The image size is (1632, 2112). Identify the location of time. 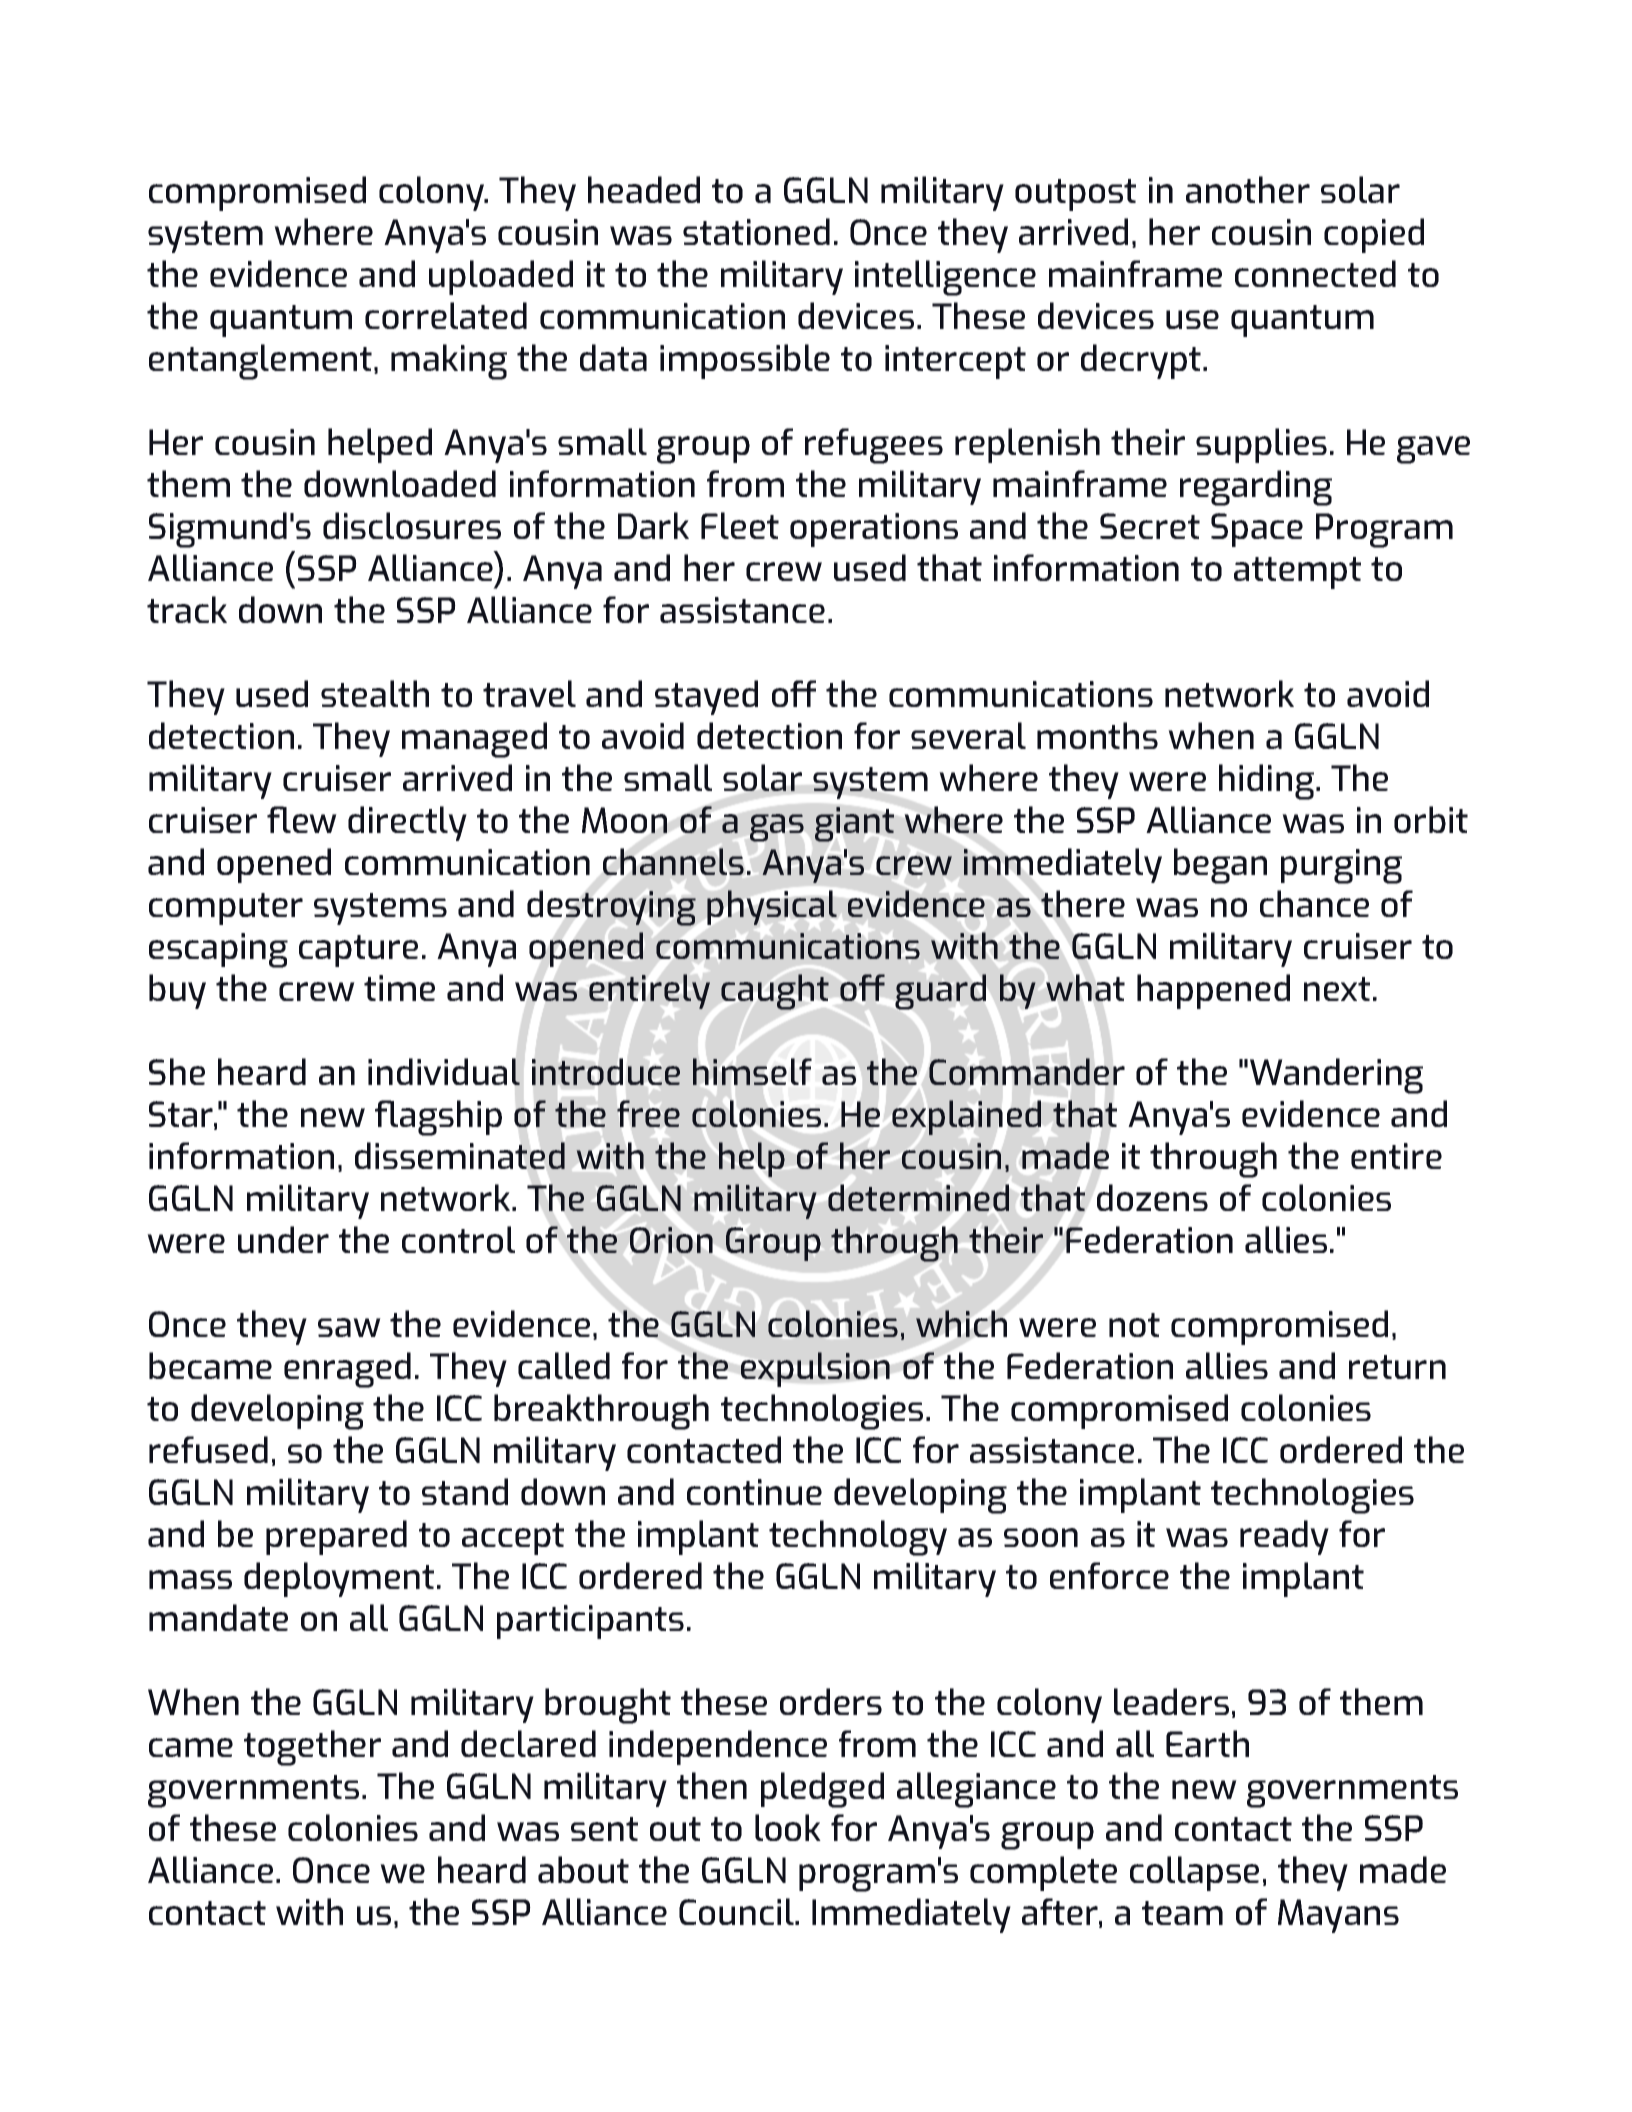
(399, 988).
